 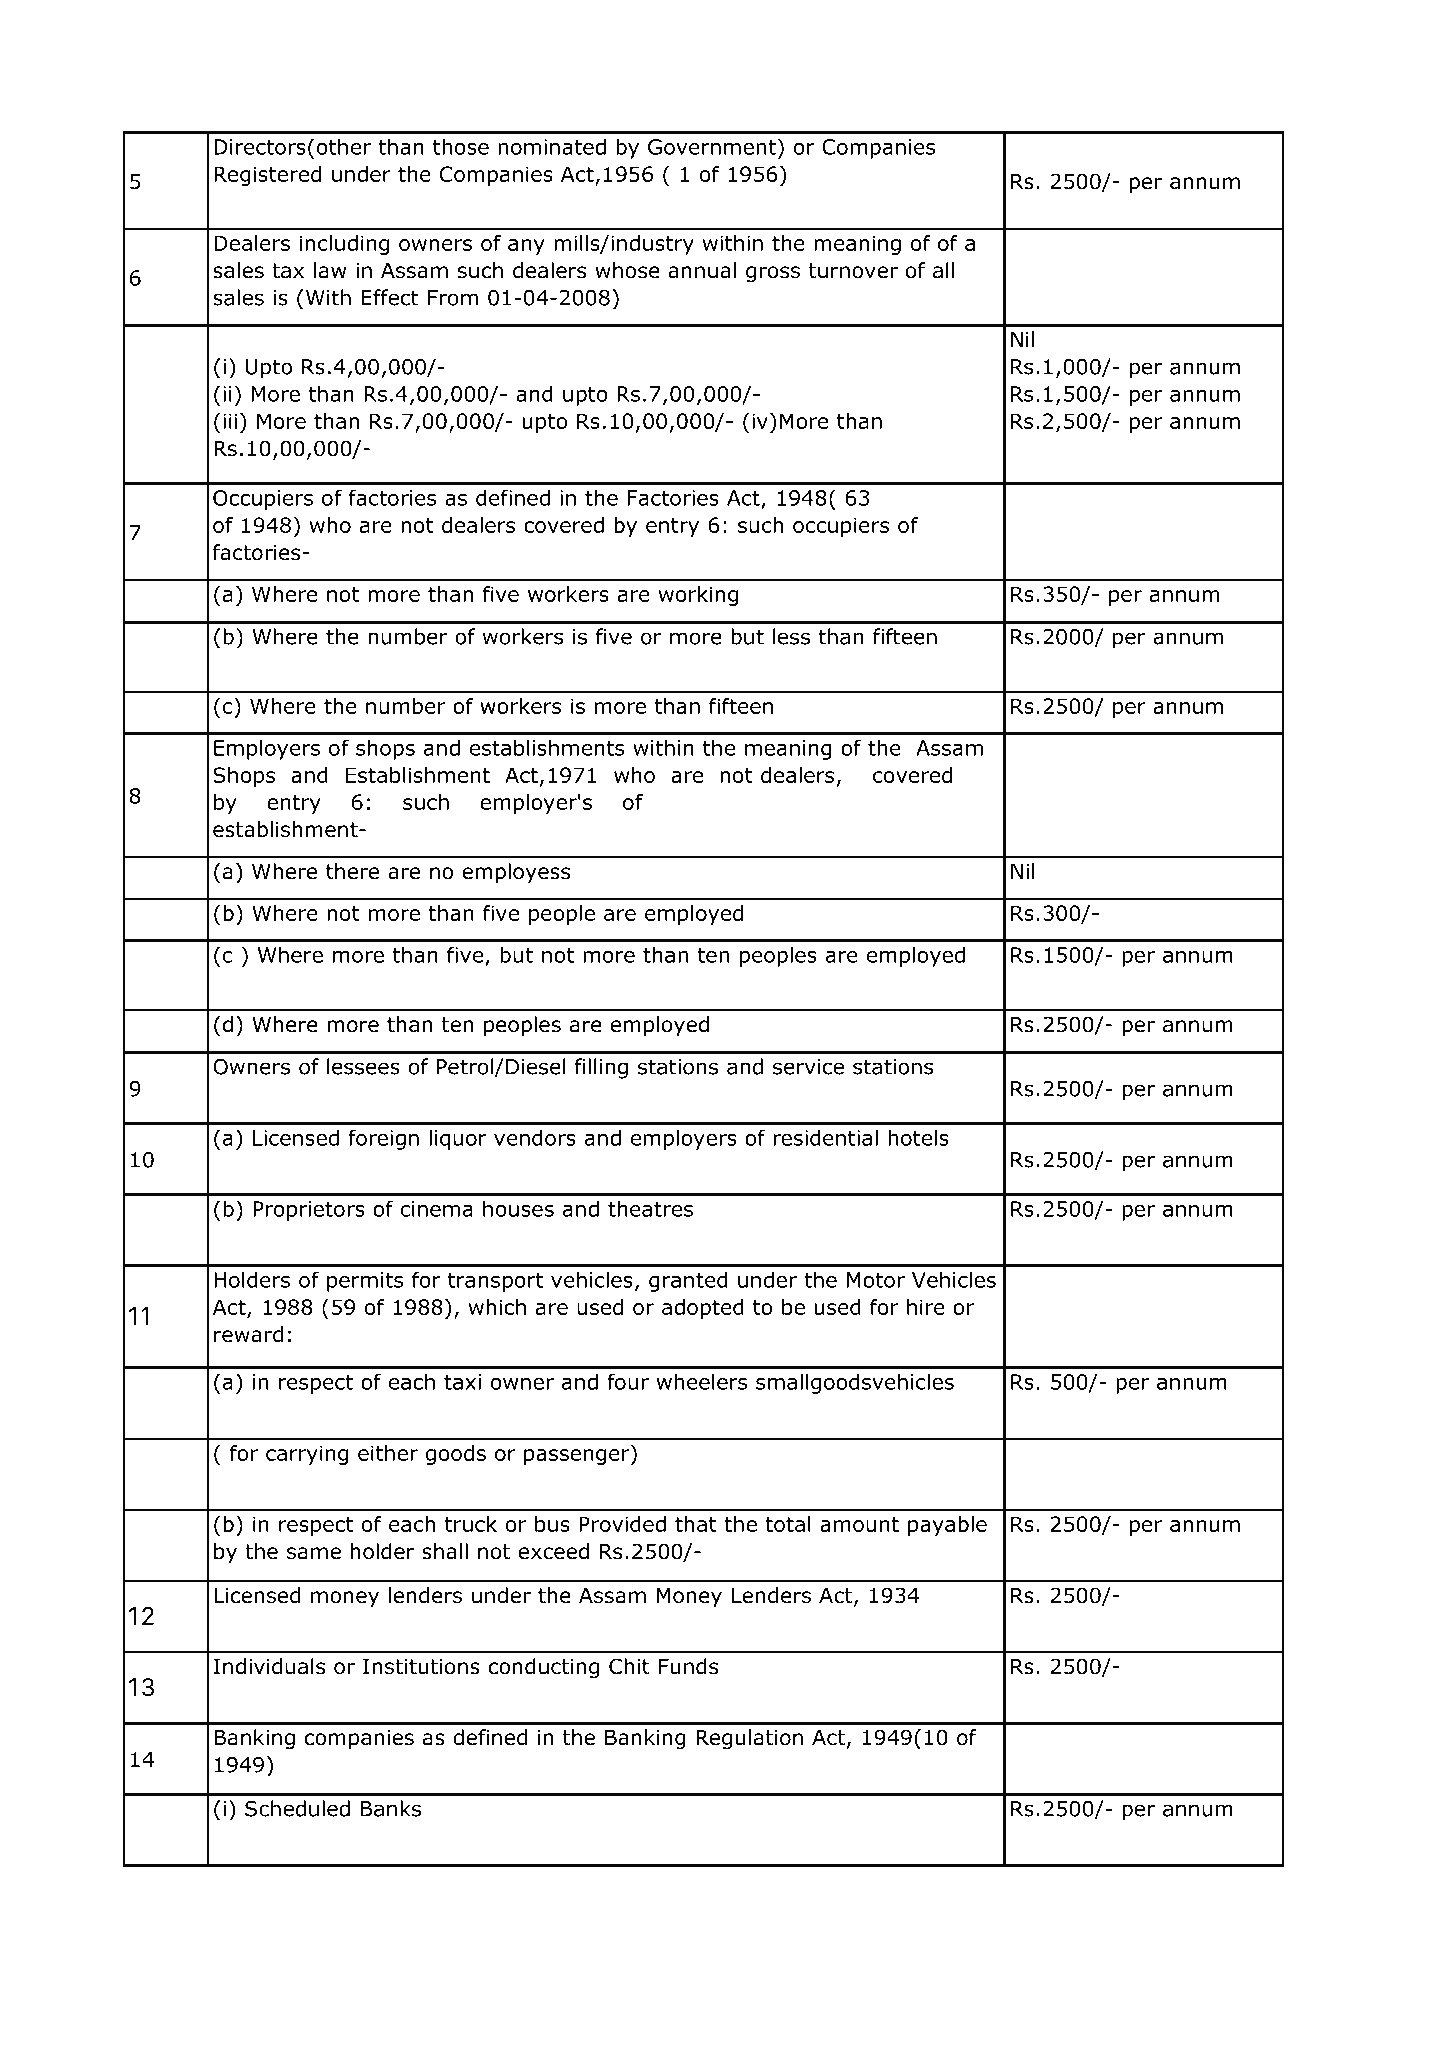 What do you see at coordinates (297, 1808) in the screenshot?
I see `Scheduled` at bounding box center [297, 1808].
